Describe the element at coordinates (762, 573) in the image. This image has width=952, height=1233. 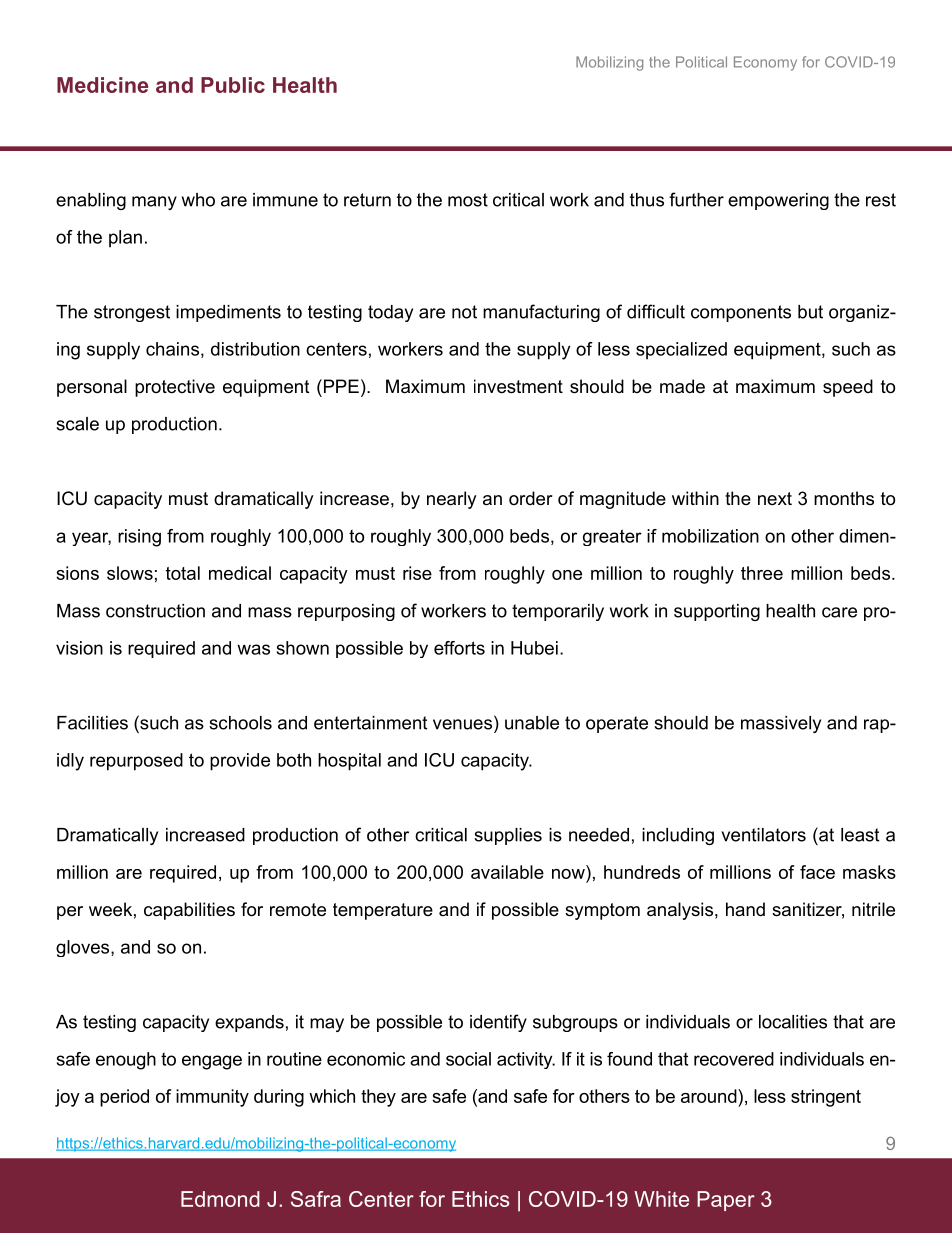
I see `three` at that location.
